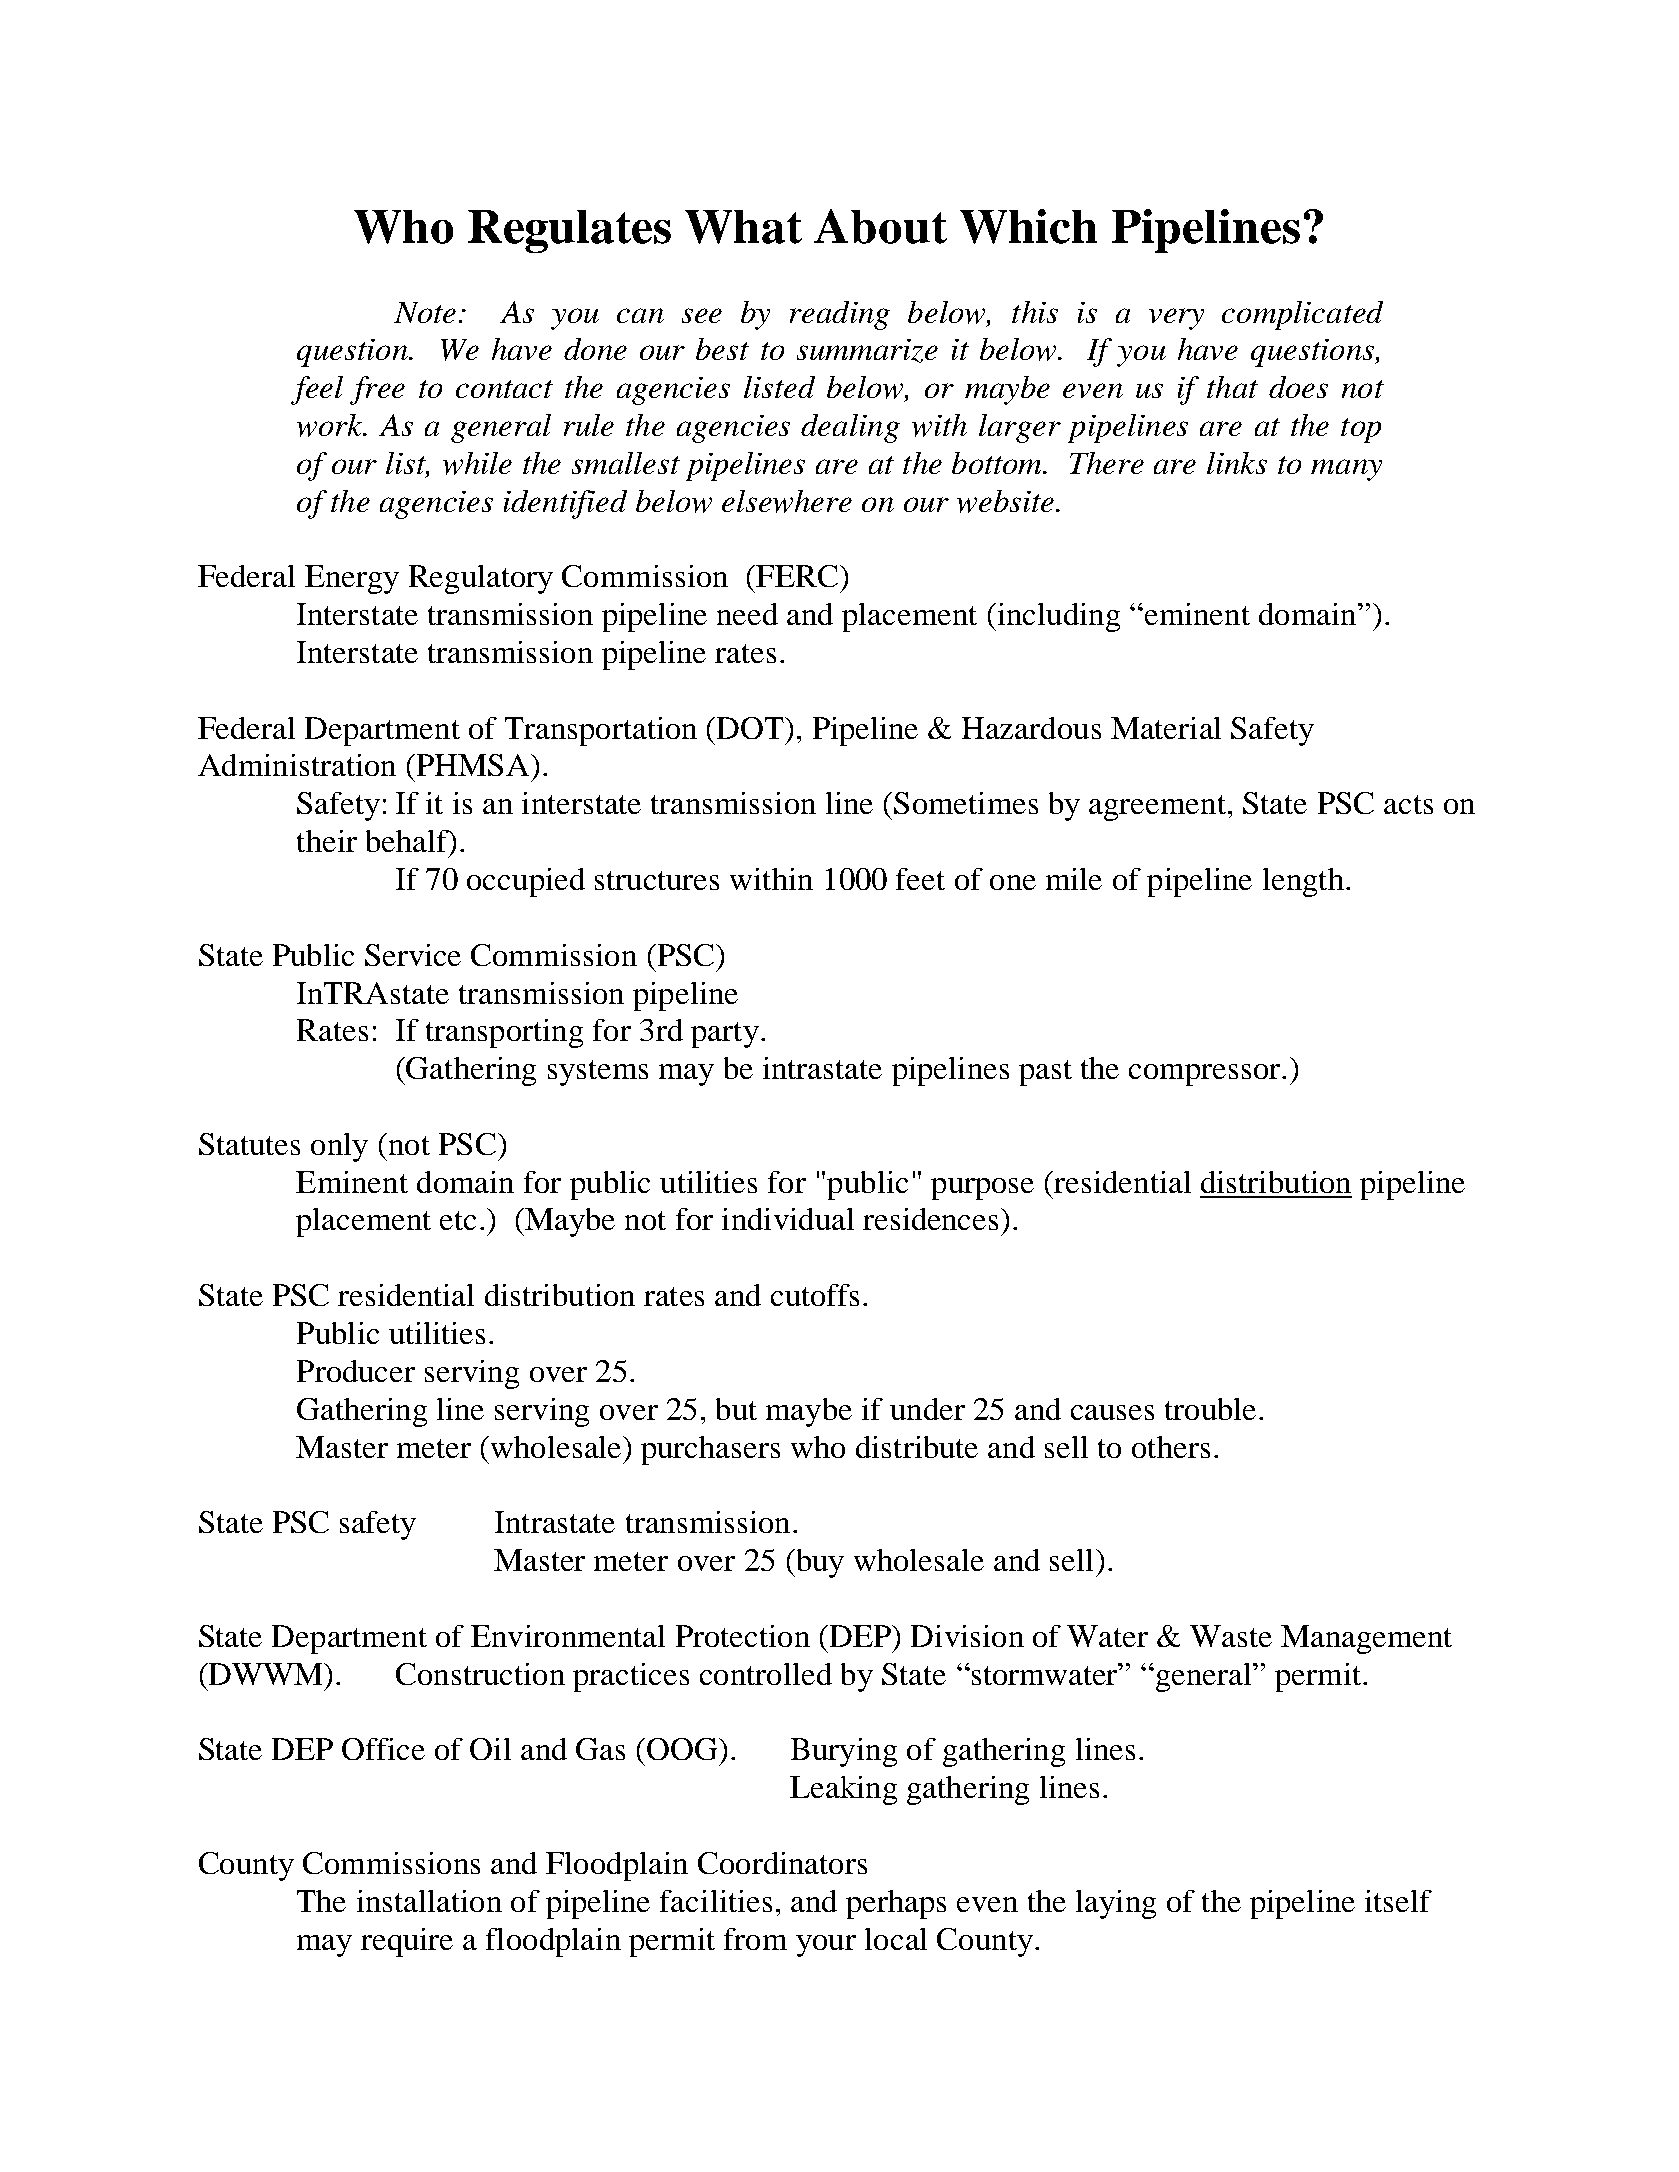 Image resolution: width=1679 pixels, height=2172 pixels. What do you see at coordinates (429, 1901) in the document?
I see `installation` at bounding box center [429, 1901].
